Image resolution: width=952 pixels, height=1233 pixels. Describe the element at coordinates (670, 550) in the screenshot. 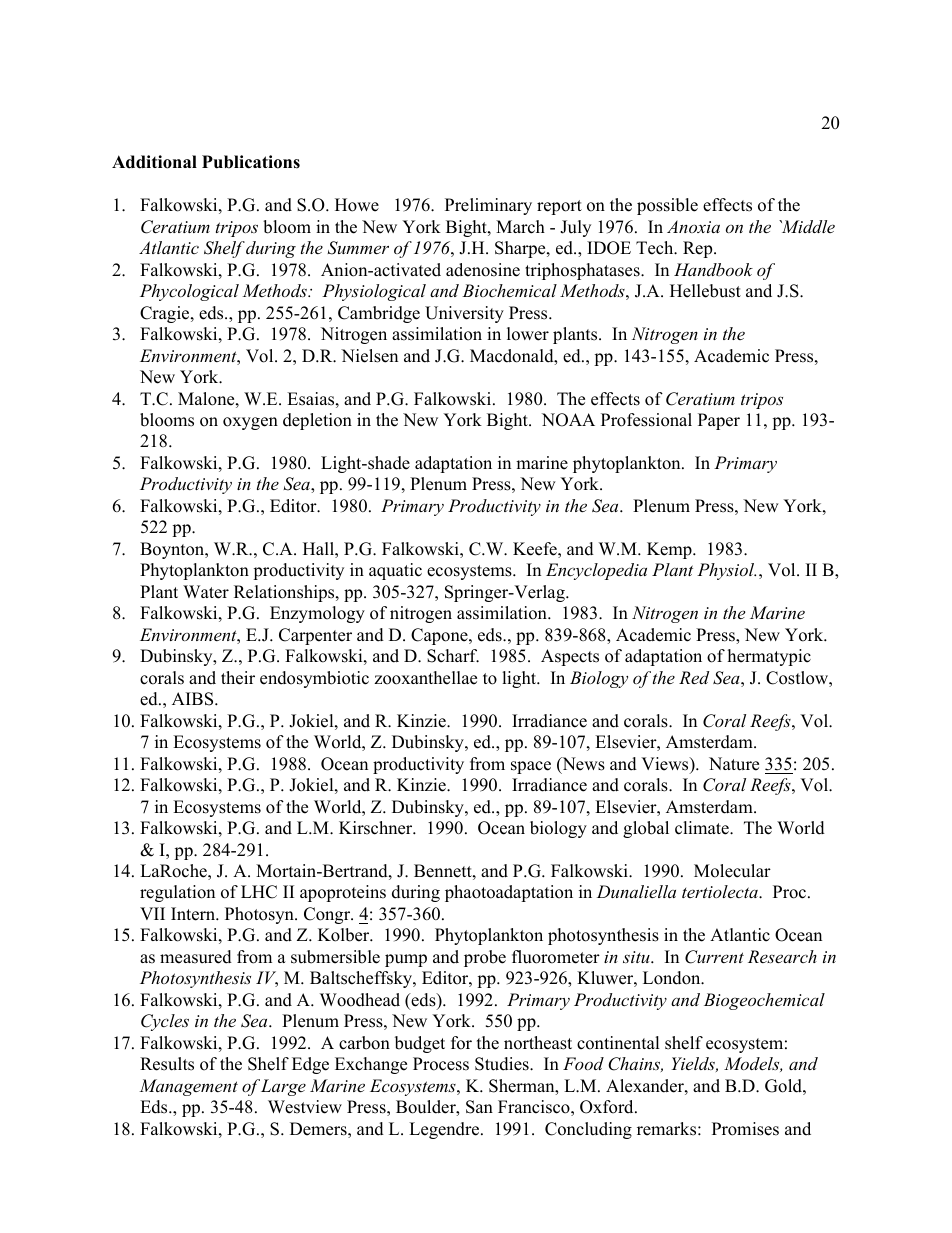

I see `Kemp` at that location.
